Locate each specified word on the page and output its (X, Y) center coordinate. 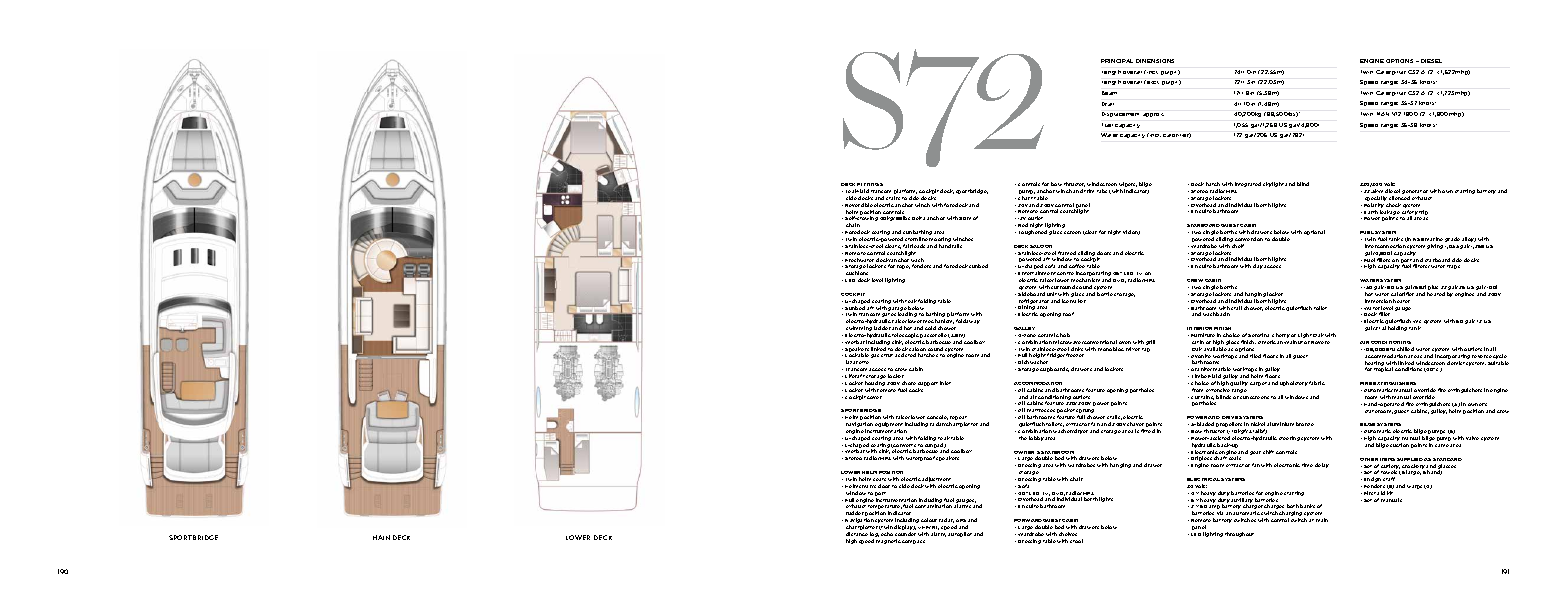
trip (1423, 212)
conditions (1408, 369)
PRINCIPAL (1117, 61)
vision (1131, 232)
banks (1307, 506)
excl (1152, 82)
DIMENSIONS (1155, 61)
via (1220, 513)
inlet (945, 383)
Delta (918, 218)
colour (929, 520)
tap (1146, 350)
